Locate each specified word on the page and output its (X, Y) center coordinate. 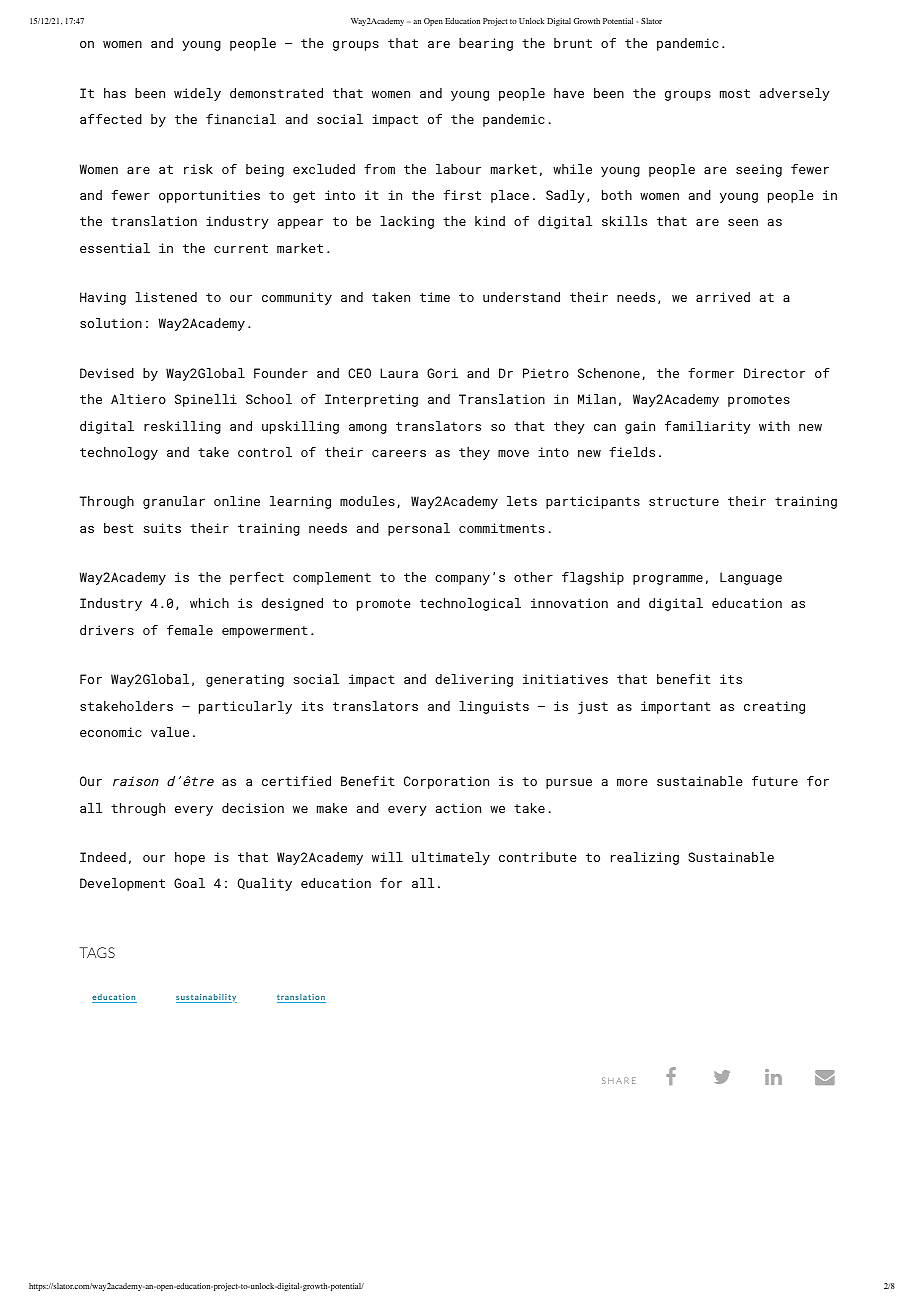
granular (174, 502)
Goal (189, 883)
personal (419, 529)
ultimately (451, 858)
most (735, 93)
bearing (486, 44)
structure (684, 501)
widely (197, 94)
